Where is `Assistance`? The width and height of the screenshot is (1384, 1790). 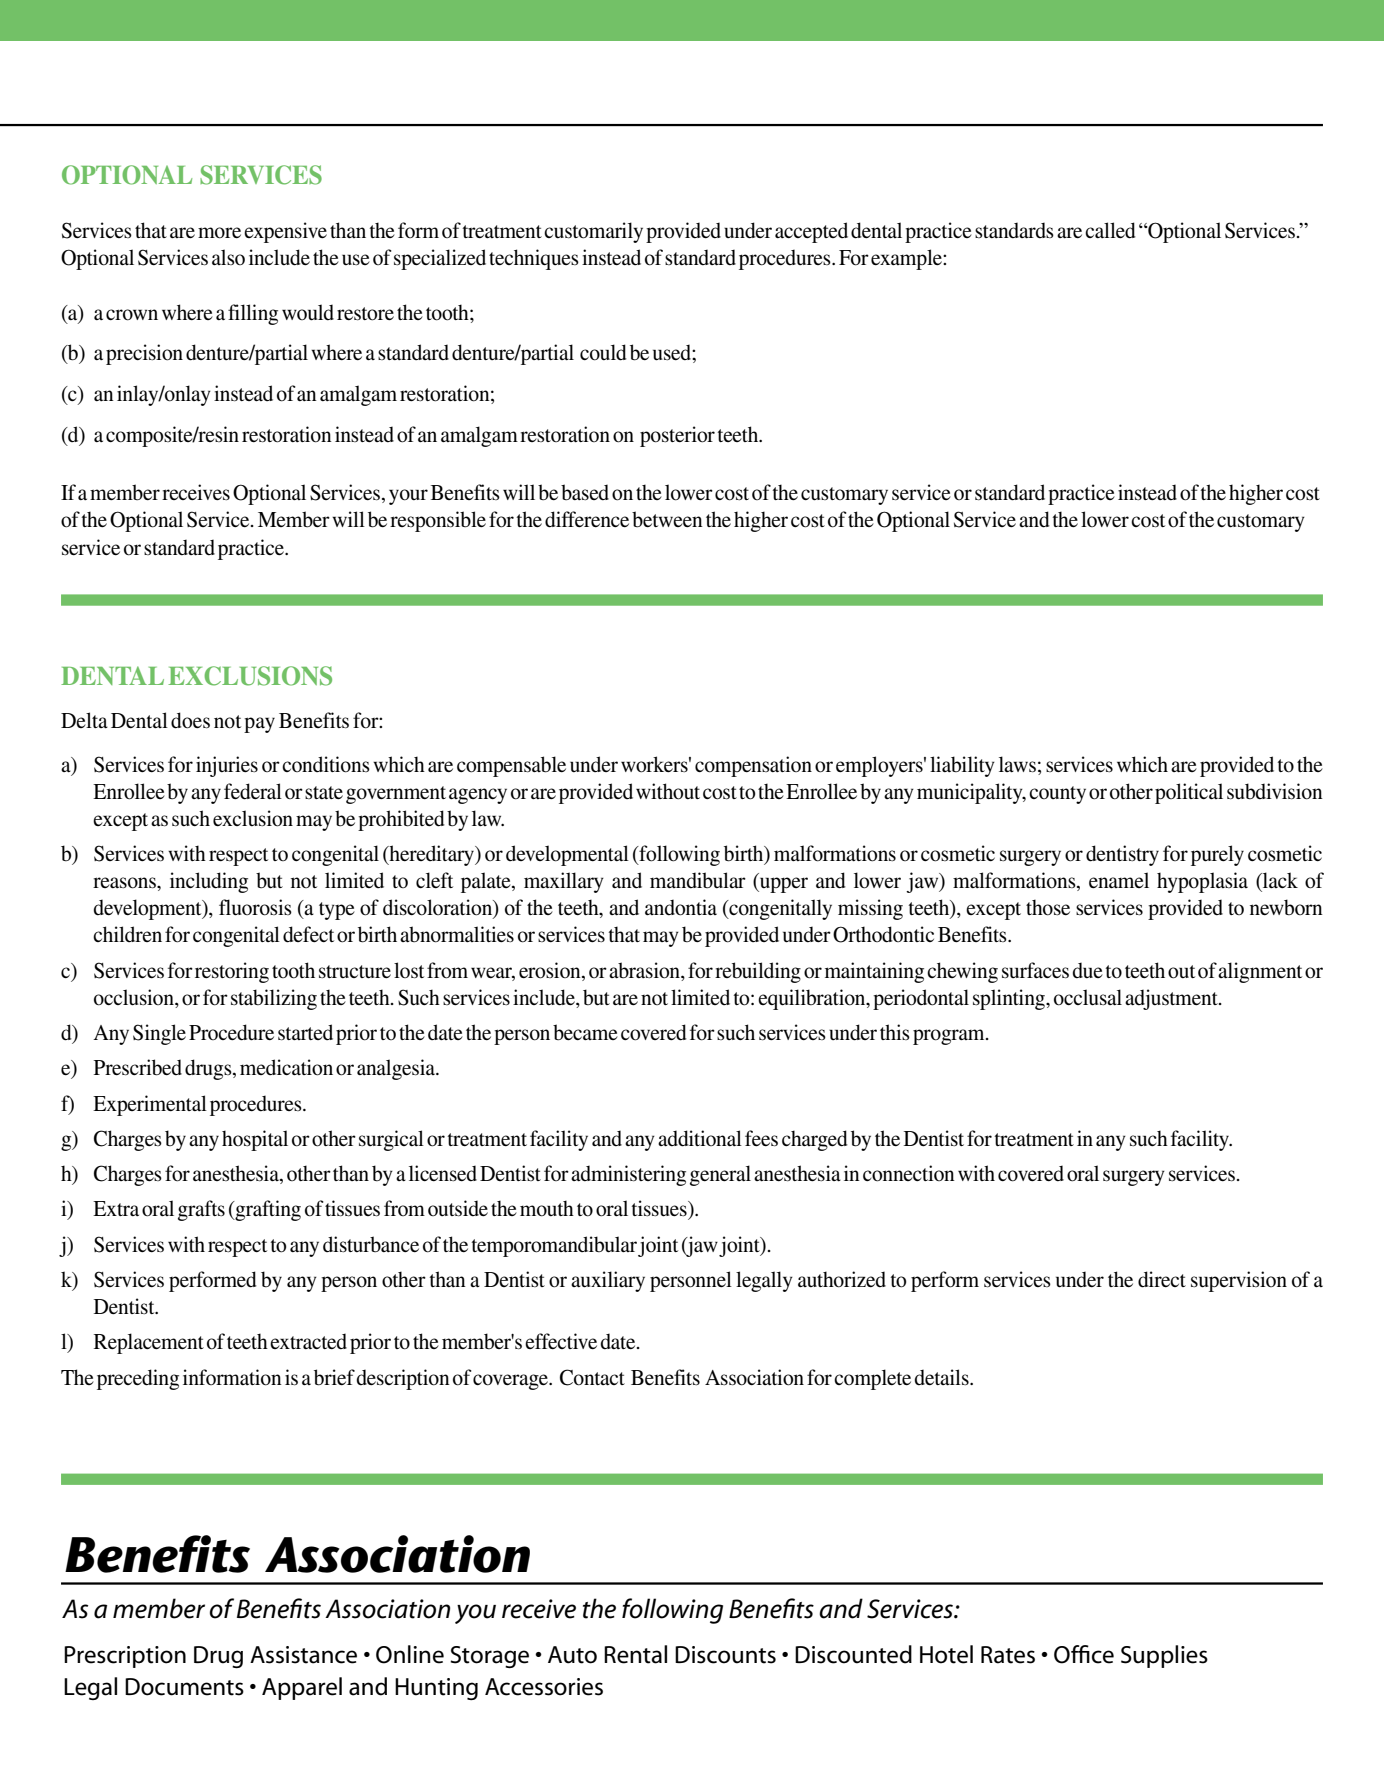 Assistance is located at coordinates (303, 1655).
